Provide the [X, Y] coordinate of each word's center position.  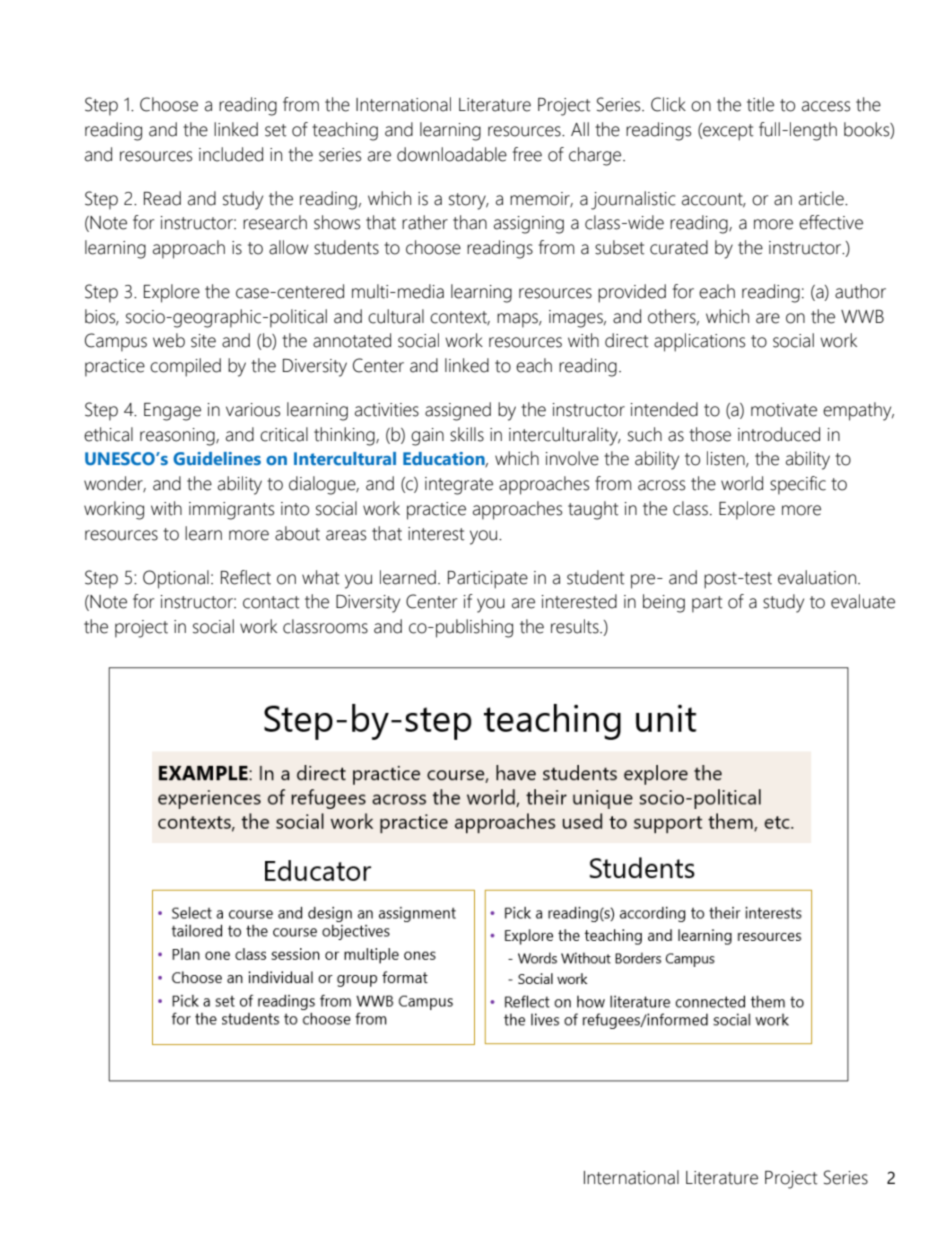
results [576, 626]
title [760, 104]
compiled [185, 367]
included [231, 154]
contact [271, 602]
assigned [458, 411]
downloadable [452, 154]
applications [699, 342]
